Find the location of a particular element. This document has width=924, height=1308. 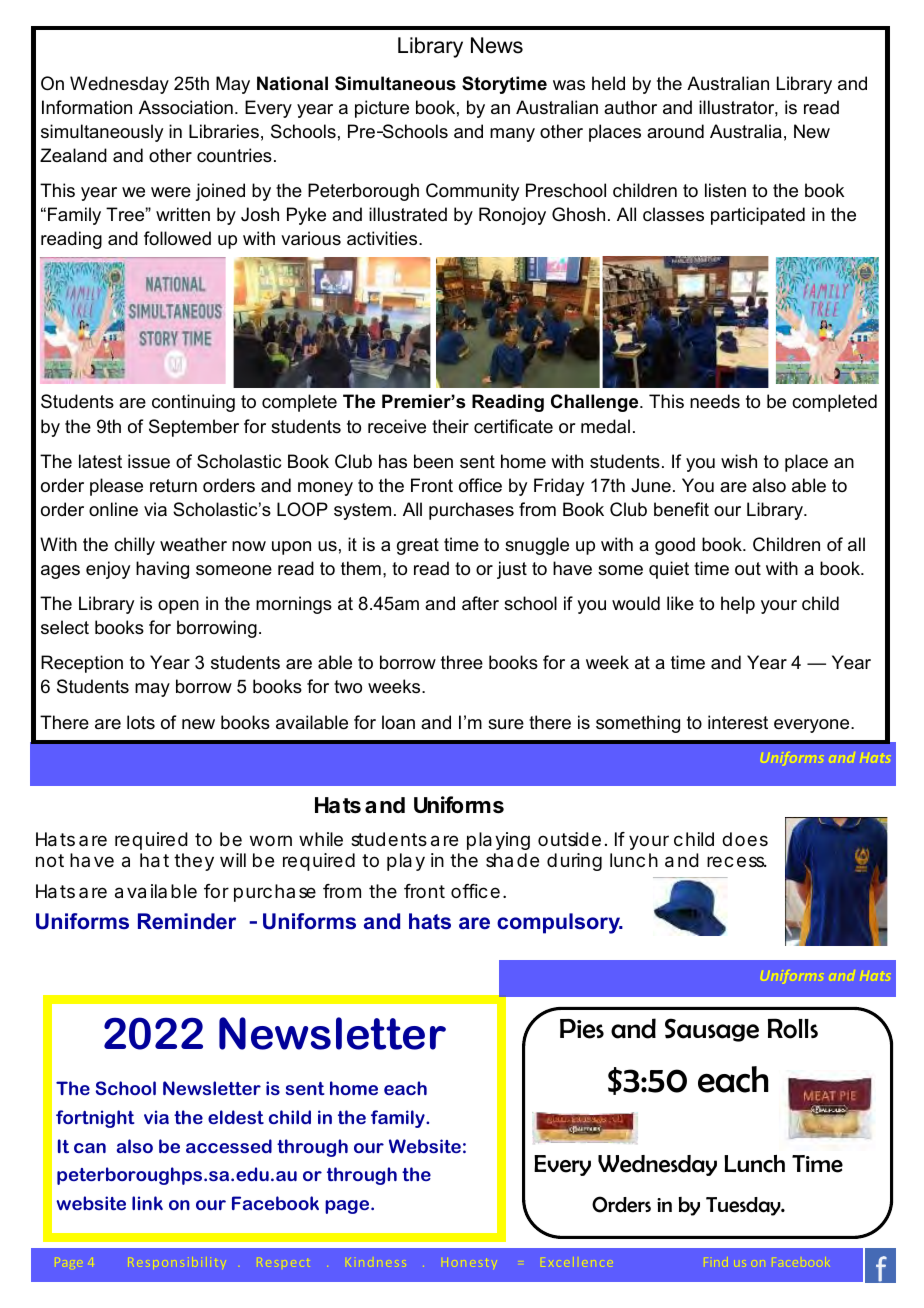

like is located at coordinates (680, 603).
